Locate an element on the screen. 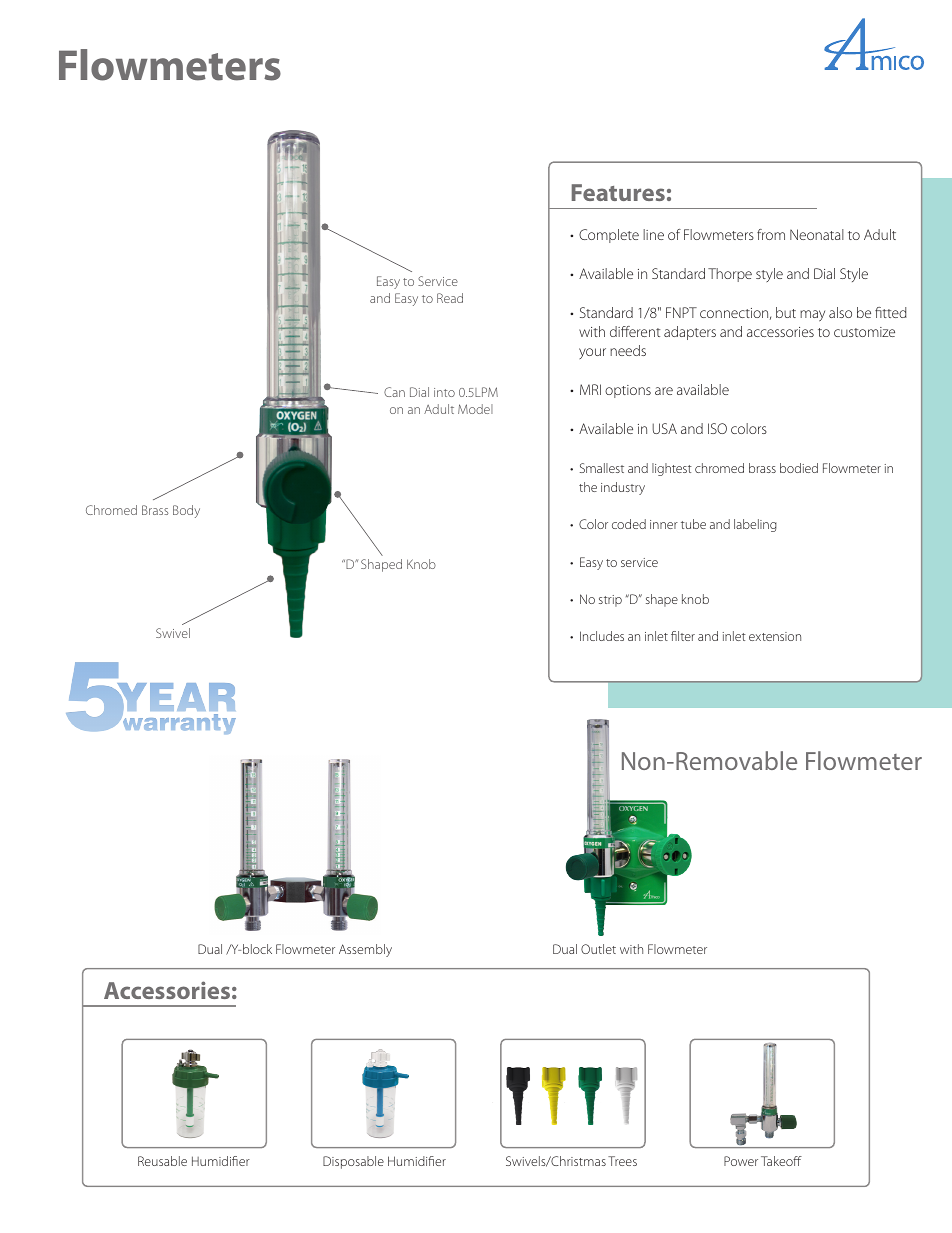 This screenshot has height=1233, width=952. extension is located at coordinates (775, 636).
